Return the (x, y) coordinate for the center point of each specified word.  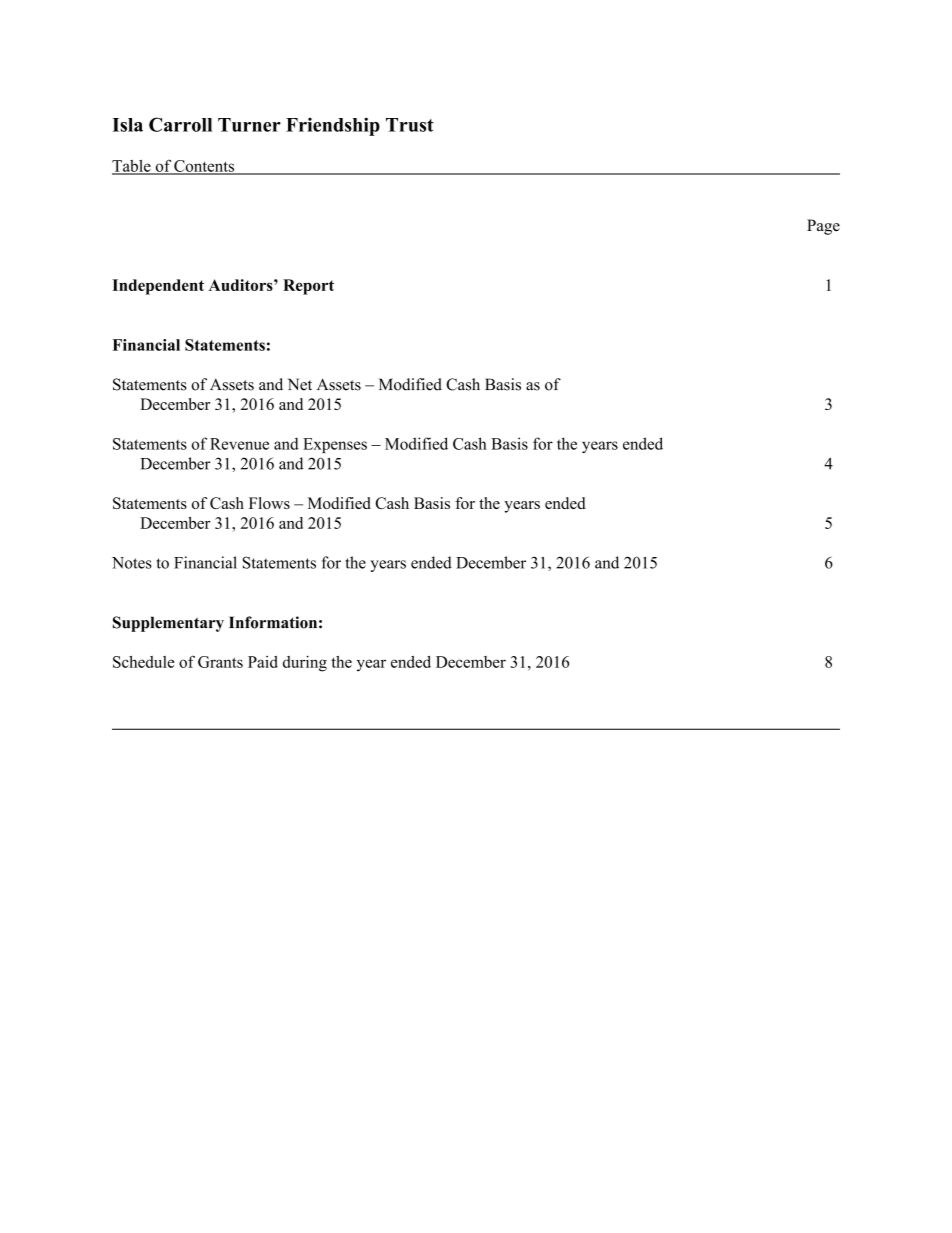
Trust (410, 125)
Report (308, 287)
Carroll (180, 124)
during (305, 663)
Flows (269, 503)
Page (823, 227)
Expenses (335, 445)
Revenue (239, 444)
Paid (263, 662)
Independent (158, 287)
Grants (220, 662)
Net (300, 384)
